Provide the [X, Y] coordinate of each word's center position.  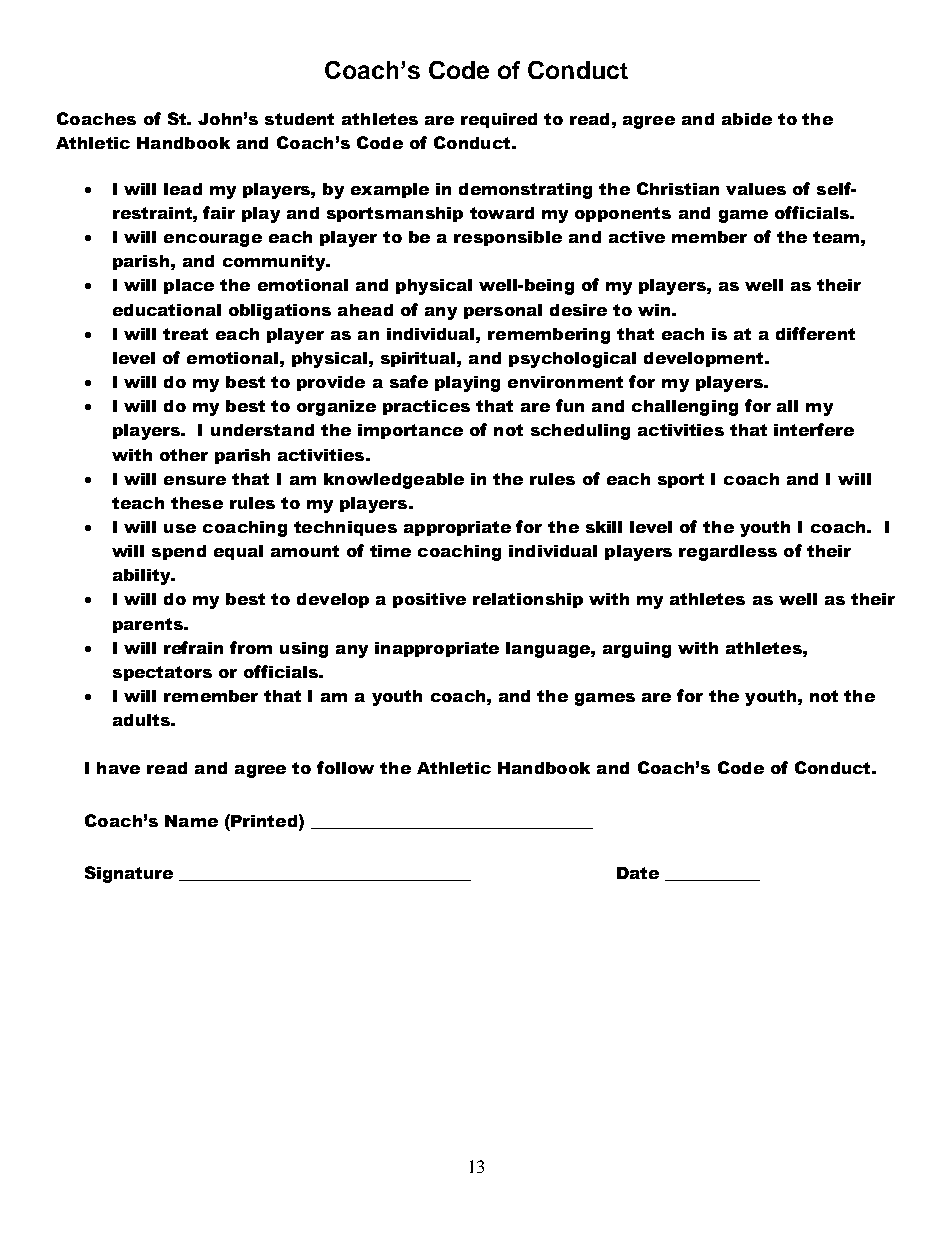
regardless [728, 553]
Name [191, 821]
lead [183, 189]
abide [747, 119]
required [499, 120]
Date [638, 873]
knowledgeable [394, 481]
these [197, 503]
